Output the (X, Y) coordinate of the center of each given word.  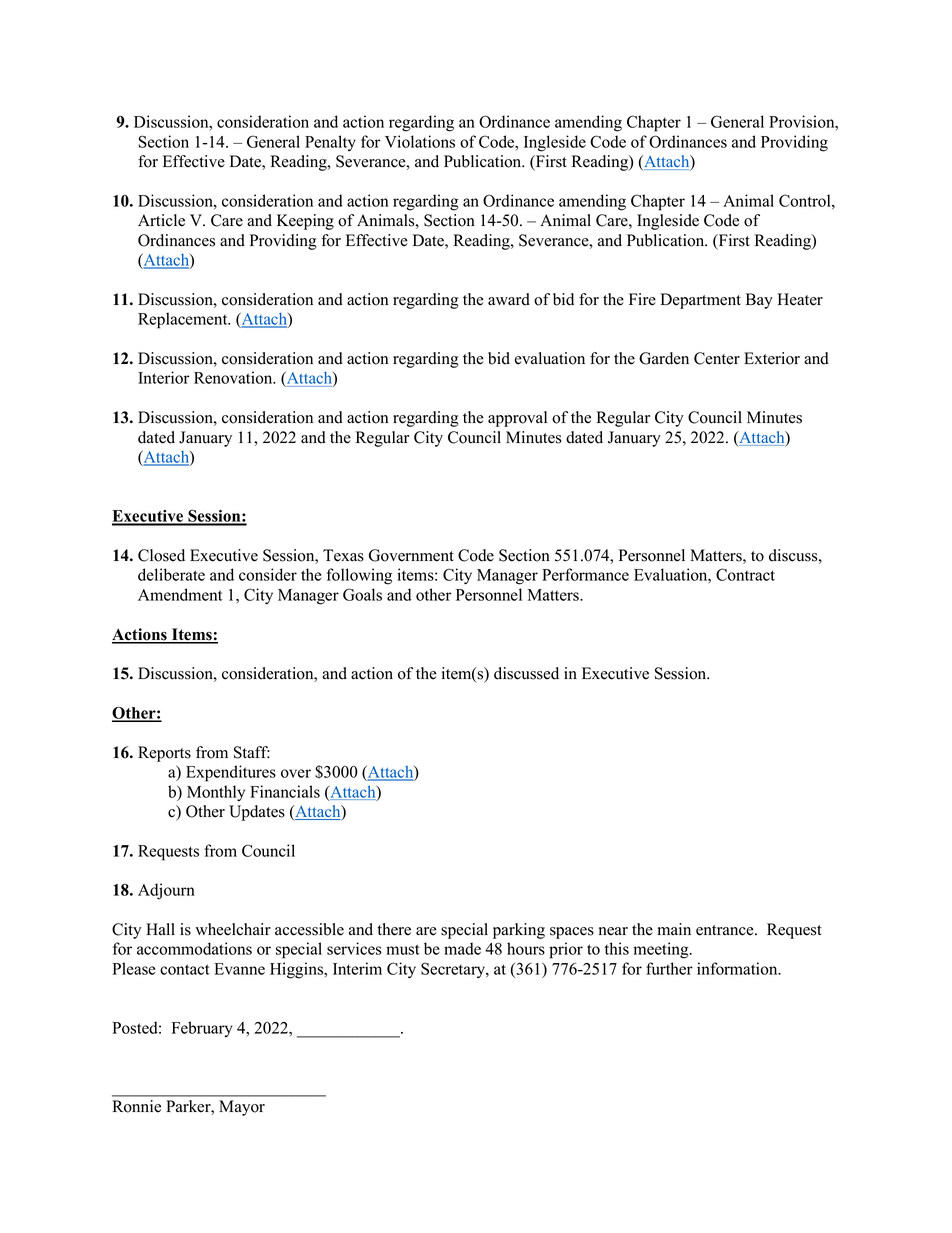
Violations (420, 141)
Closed (161, 555)
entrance (726, 930)
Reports (164, 754)
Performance (585, 574)
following (359, 576)
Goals (362, 594)
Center (717, 358)
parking (519, 931)
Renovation (234, 377)
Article (161, 220)
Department (700, 301)
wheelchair (233, 929)
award (509, 299)
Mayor (242, 1108)
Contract (745, 574)
